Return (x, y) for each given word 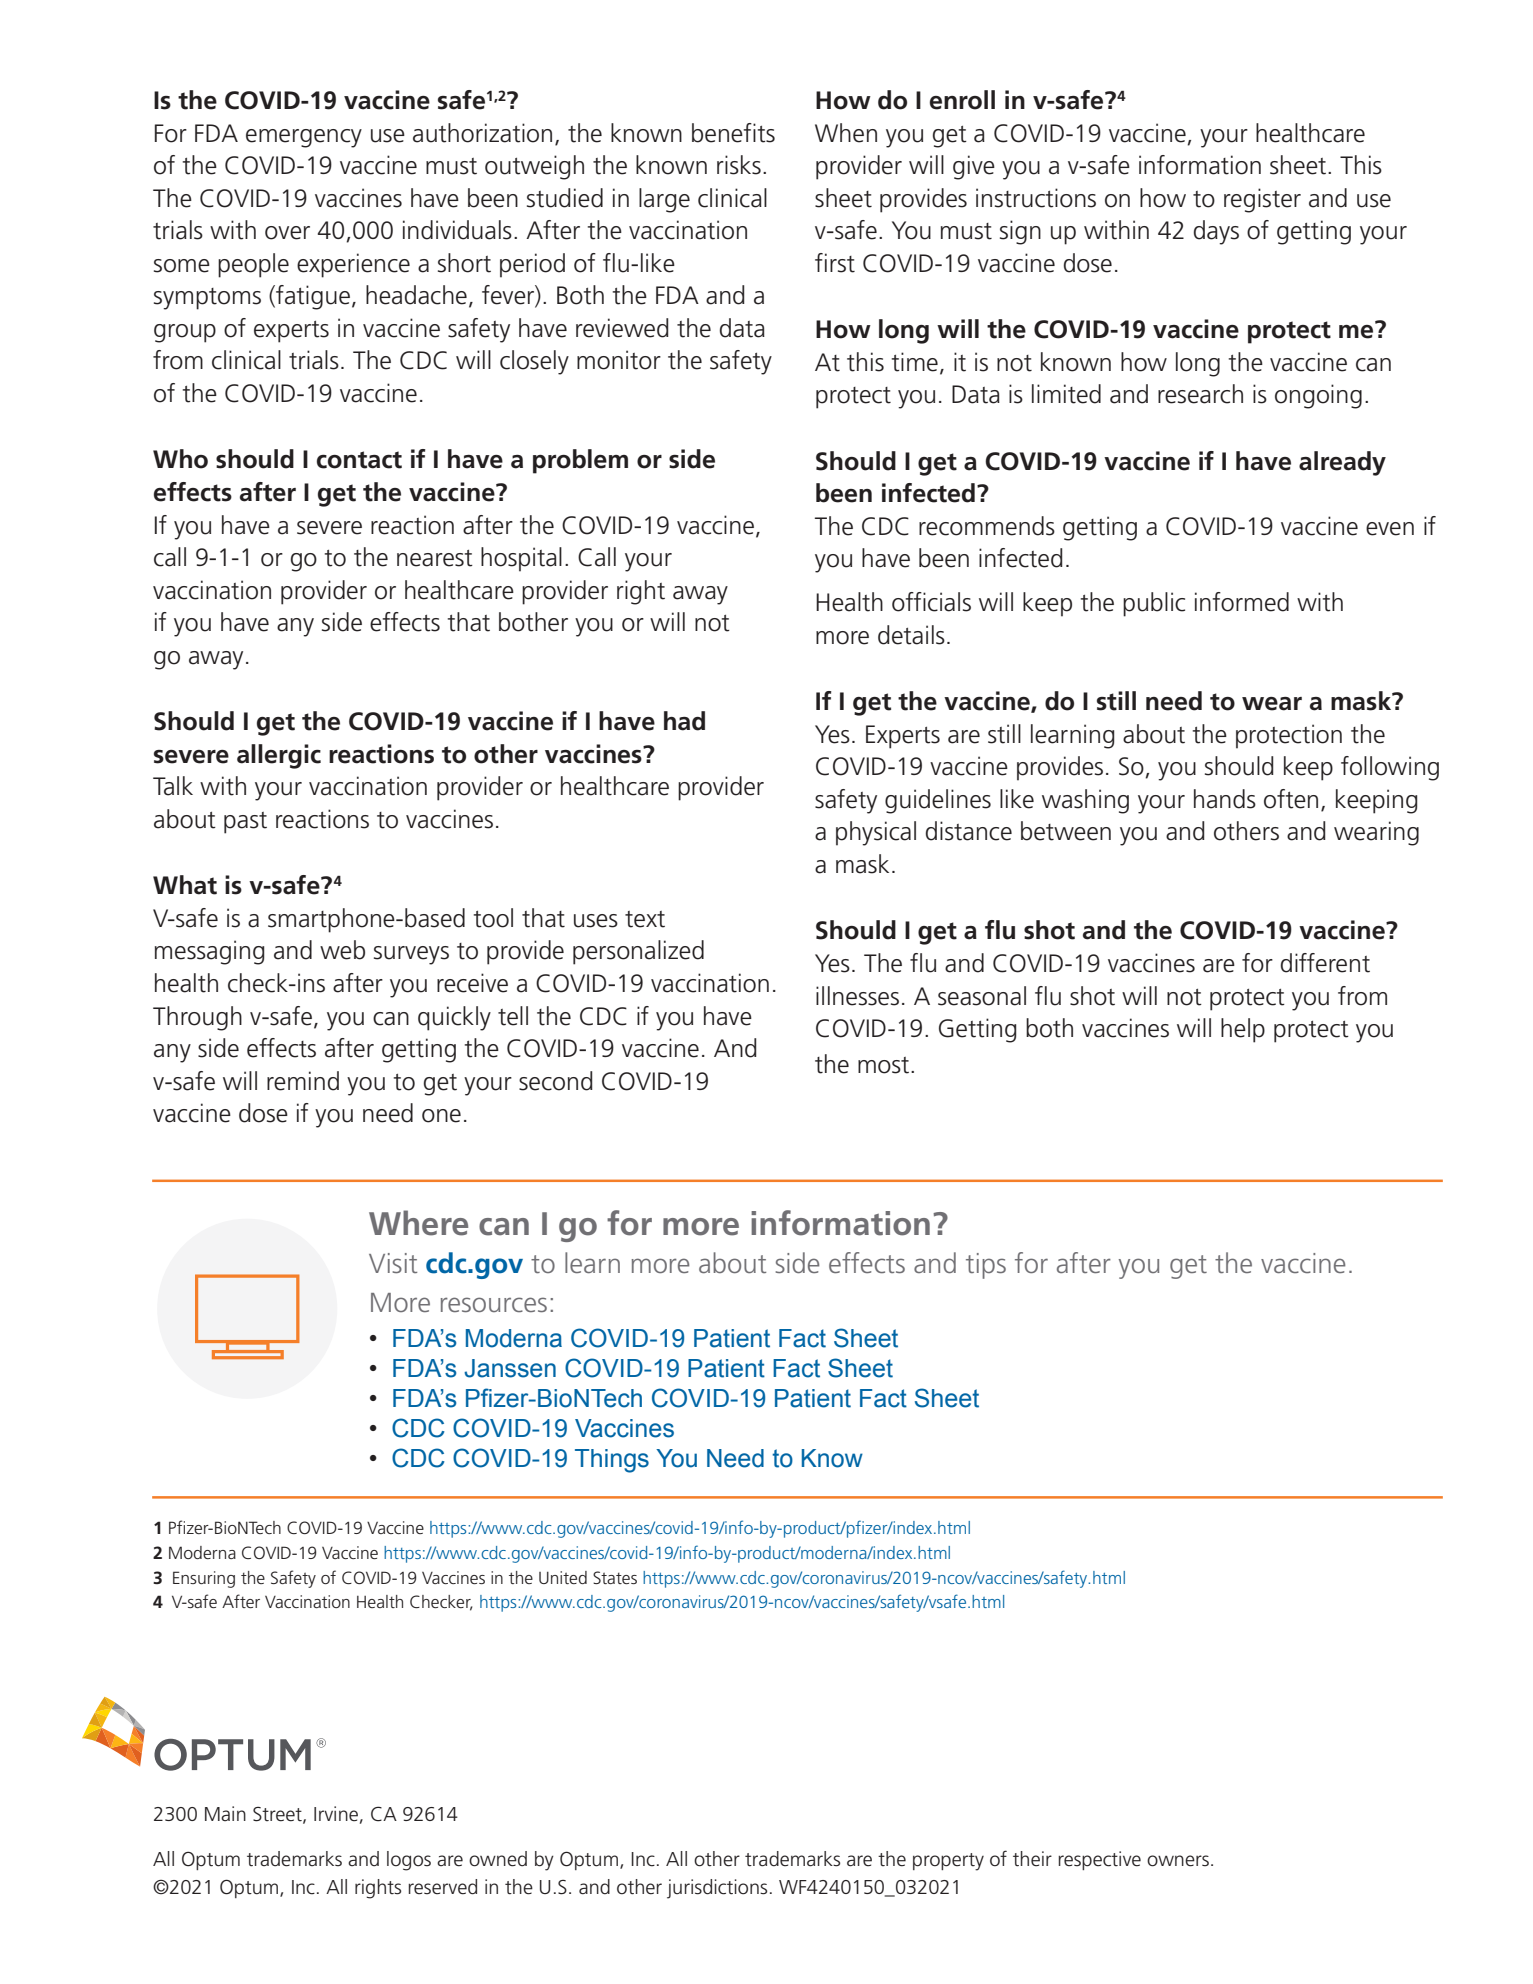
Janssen (510, 1368)
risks (739, 165)
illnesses (857, 996)
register (1262, 200)
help (1243, 1030)
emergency (304, 138)
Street (278, 1815)
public (1154, 604)
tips (986, 1266)
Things (612, 1461)
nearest (435, 558)
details (911, 635)
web (342, 950)
